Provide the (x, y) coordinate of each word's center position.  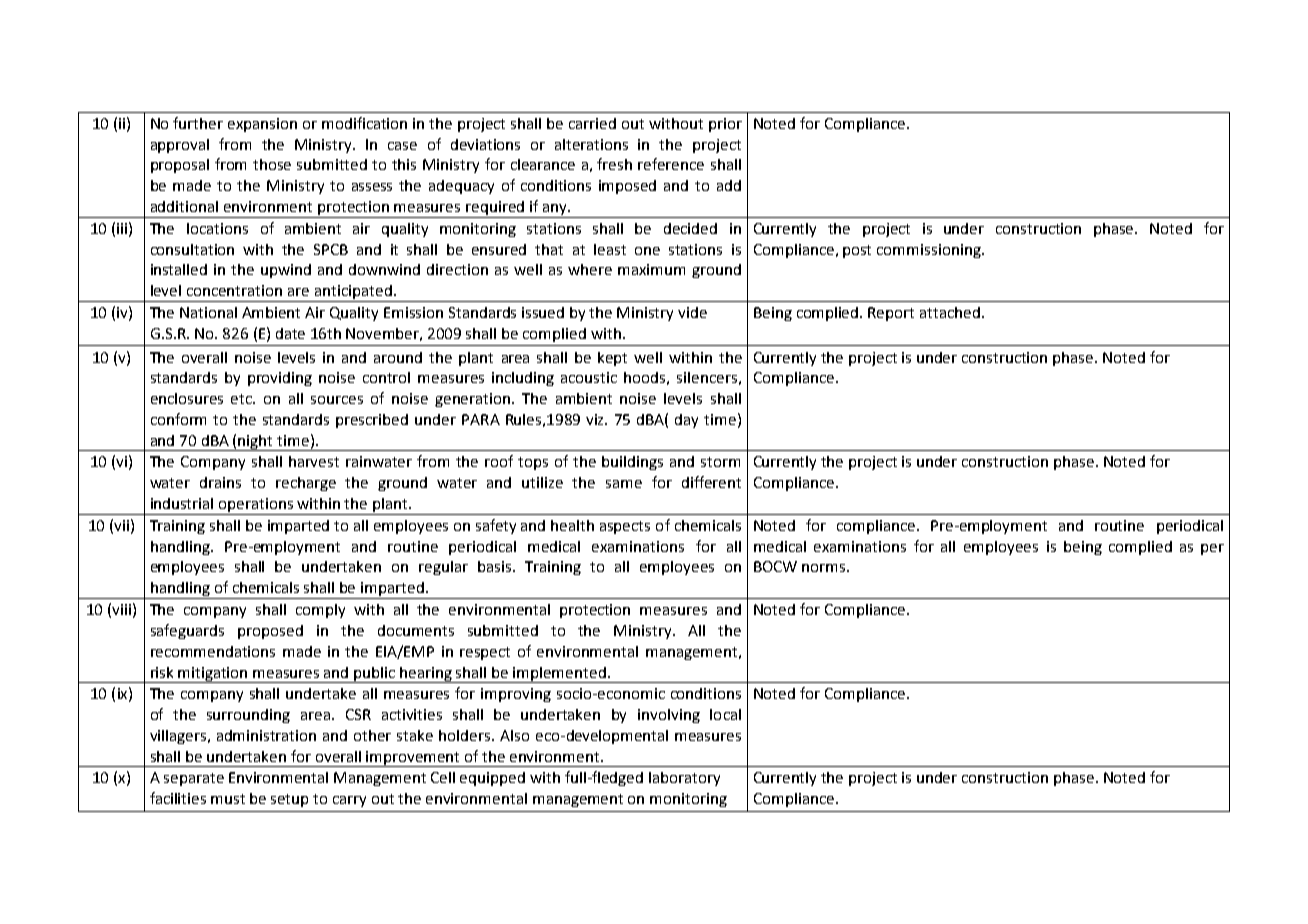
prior (725, 125)
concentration (234, 290)
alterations (591, 144)
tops (533, 463)
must (228, 799)
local (725, 714)
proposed (270, 632)
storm (720, 462)
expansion (262, 125)
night (256, 443)
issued (543, 312)
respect (485, 653)
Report (891, 314)
